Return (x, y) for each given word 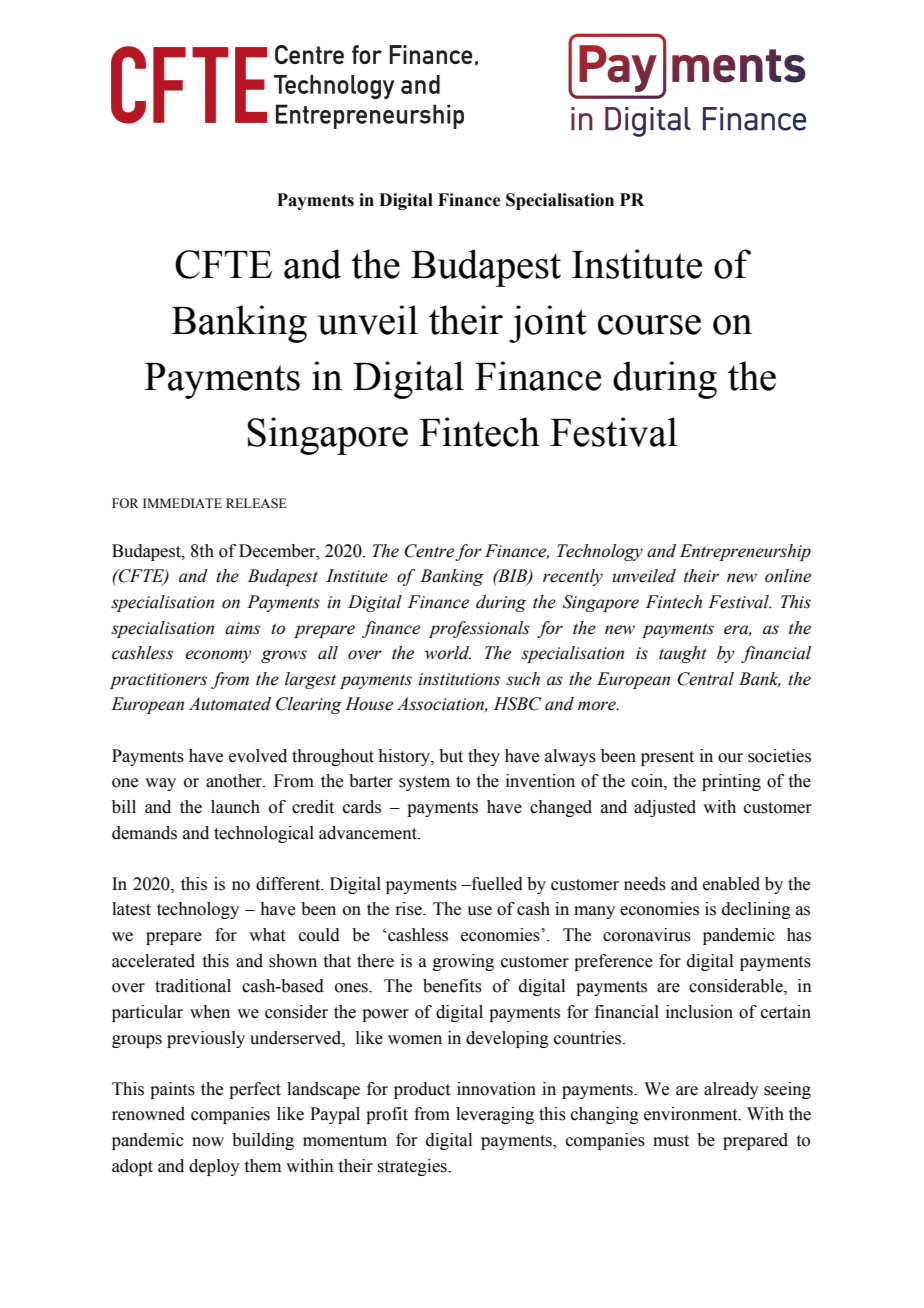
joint (548, 324)
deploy (214, 1167)
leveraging (495, 1115)
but (451, 756)
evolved (258, 756)
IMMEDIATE (182, 503)
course (649, 325)
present (667, 758)
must (671, 1141)
